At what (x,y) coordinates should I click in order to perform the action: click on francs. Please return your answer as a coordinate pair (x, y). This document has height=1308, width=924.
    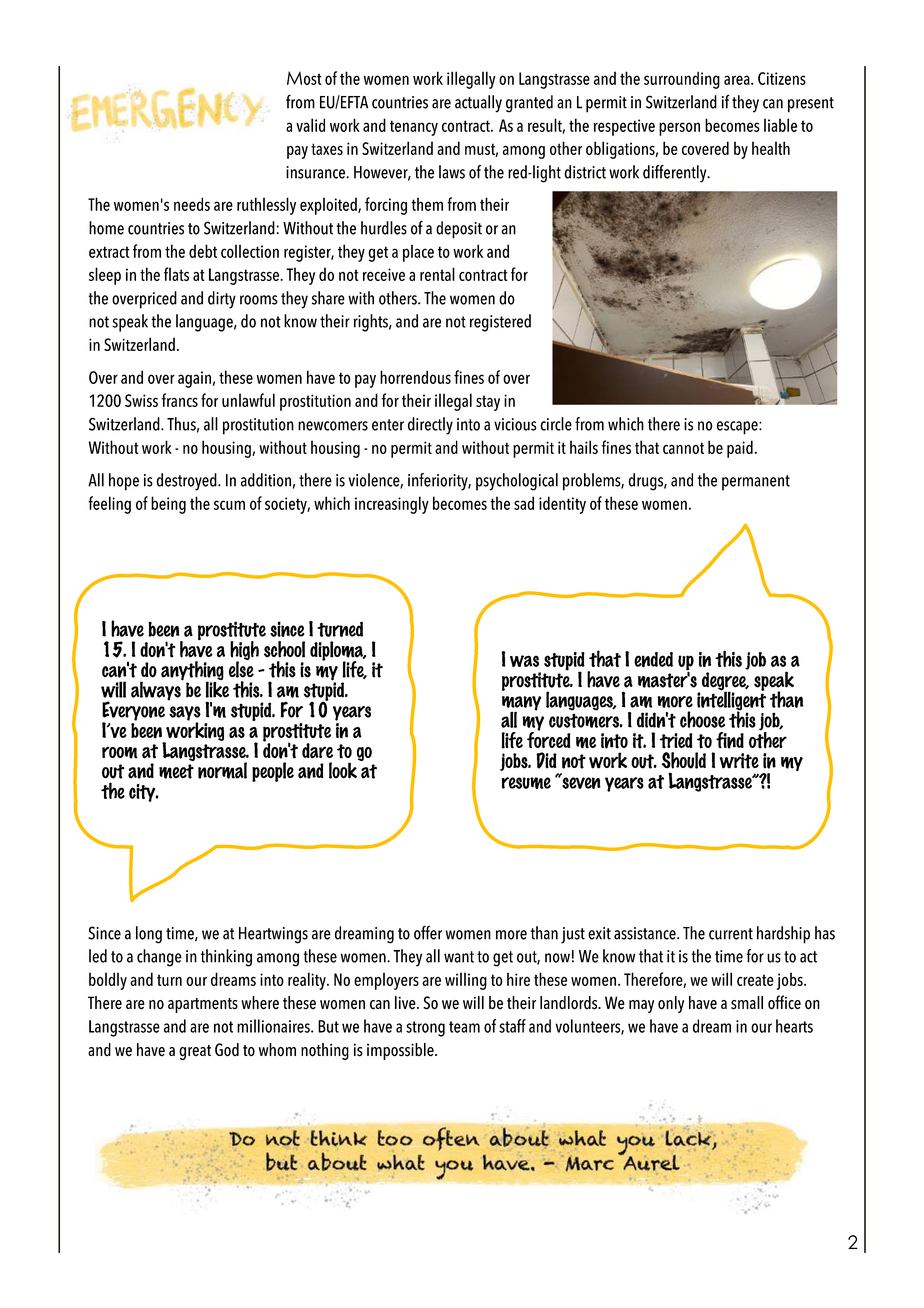
    Looking at the image, I should click on (179, 400).
